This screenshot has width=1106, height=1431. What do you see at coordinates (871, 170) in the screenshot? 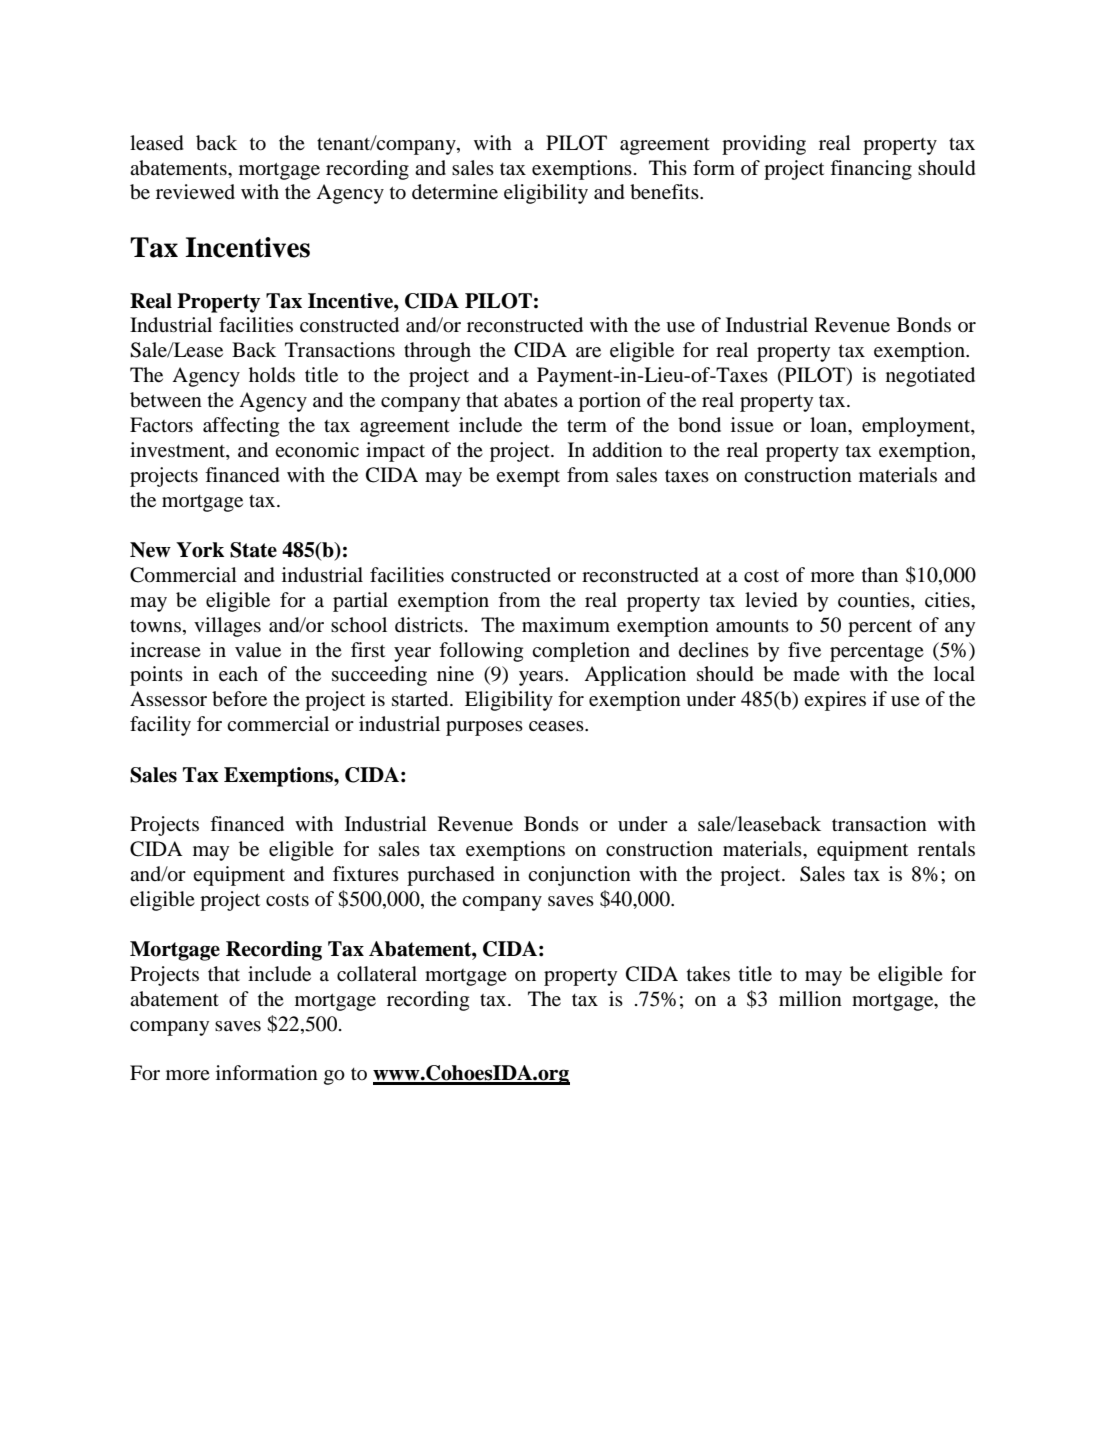
I see `financing` at bounding box center [871, 170].
